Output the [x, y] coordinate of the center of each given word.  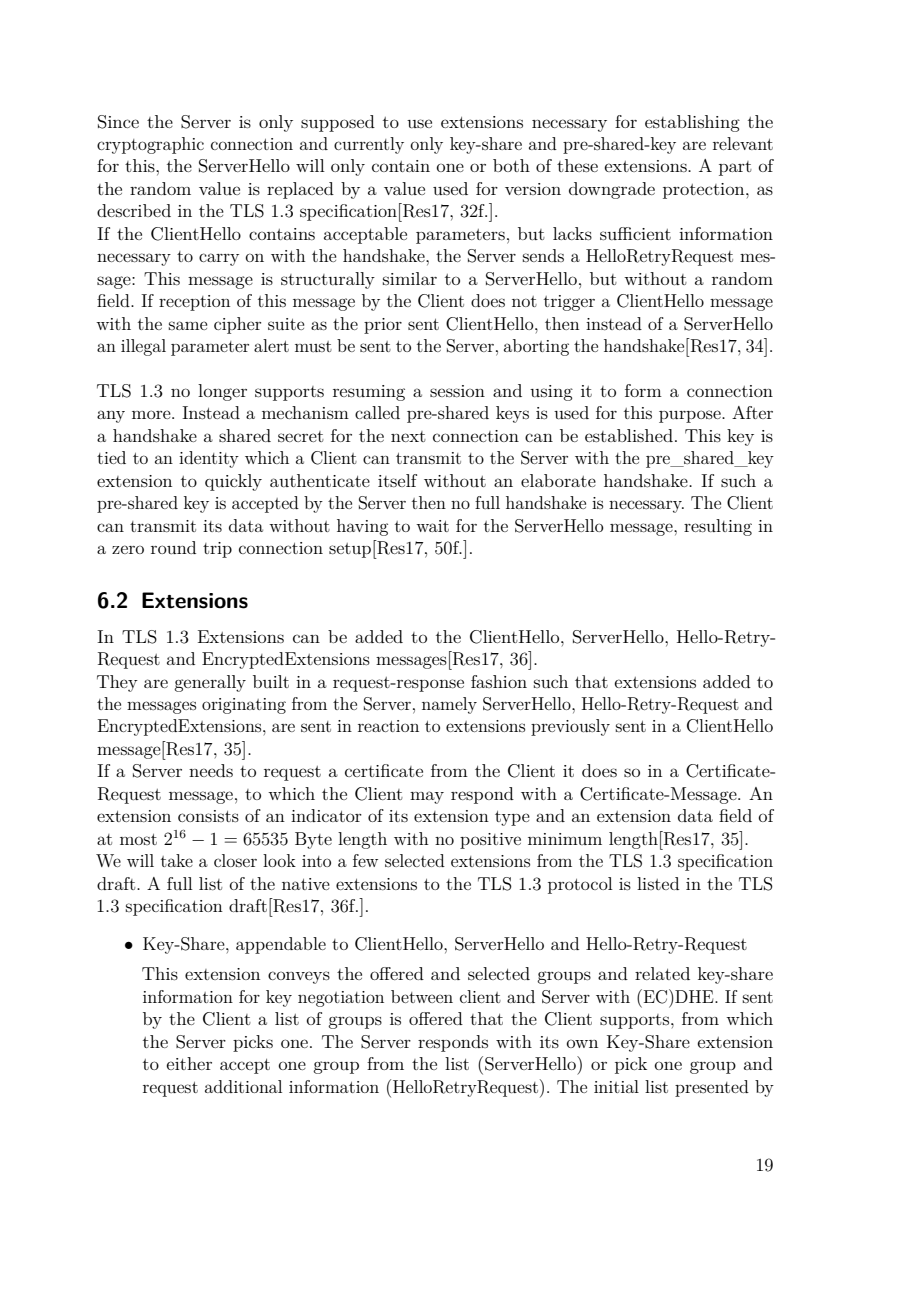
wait [432, 526]
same [188, 325]
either [189, 1063]
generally [210, 683]
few [365, 860]
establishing [692, 123]
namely [449, 705]
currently [369, 145]
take [177, 860]
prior [383, 326]
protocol [580, 885]
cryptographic [150, 145]
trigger [569, 303]
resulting [718, 527]
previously [570, 727]
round [173, 547]
